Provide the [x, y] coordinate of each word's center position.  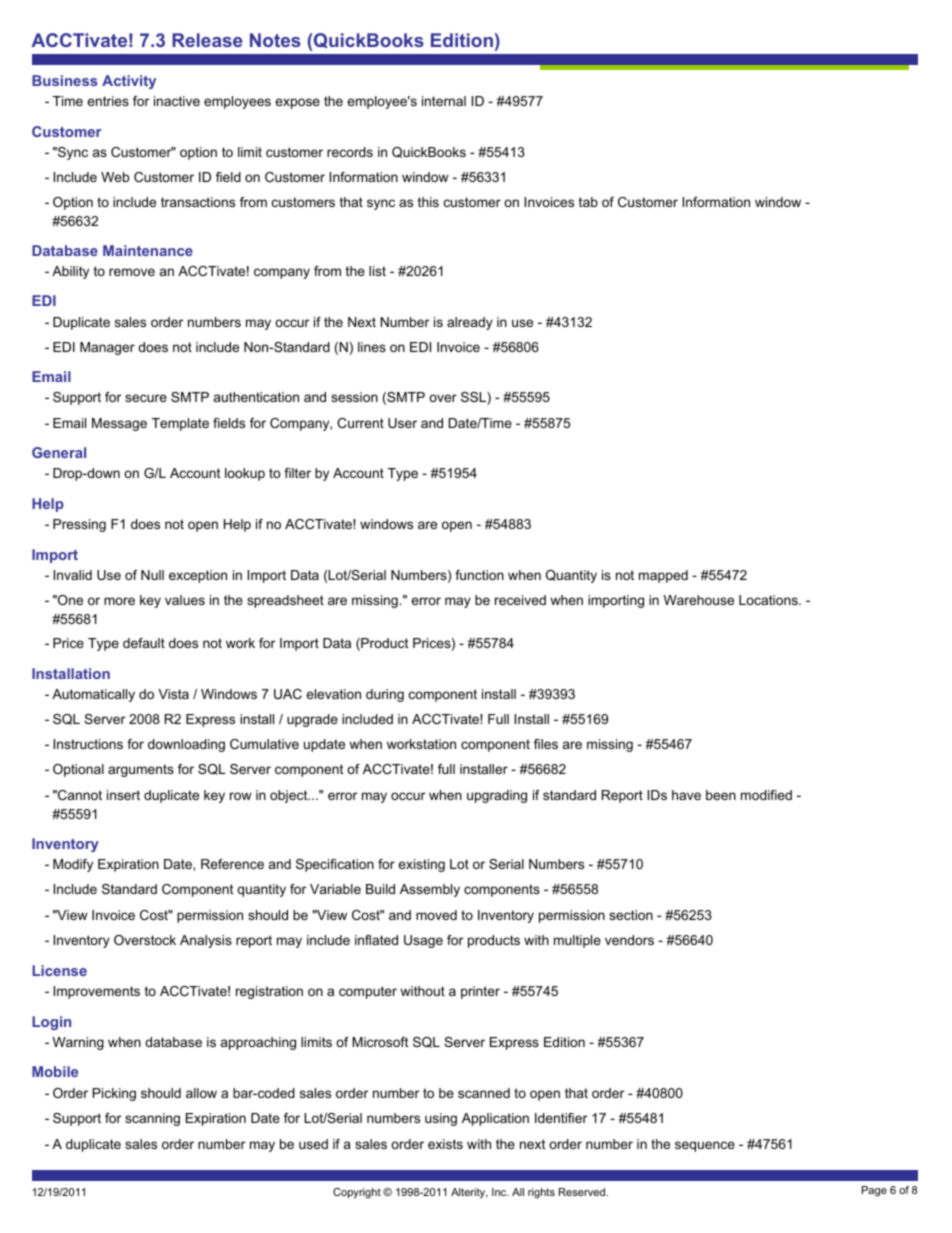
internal [444, 101]
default [144, 643]
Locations [769, 600]
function [479, 575]
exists [445, 1144]
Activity [129, 82]
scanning [152, 1119]
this [428, 202]
